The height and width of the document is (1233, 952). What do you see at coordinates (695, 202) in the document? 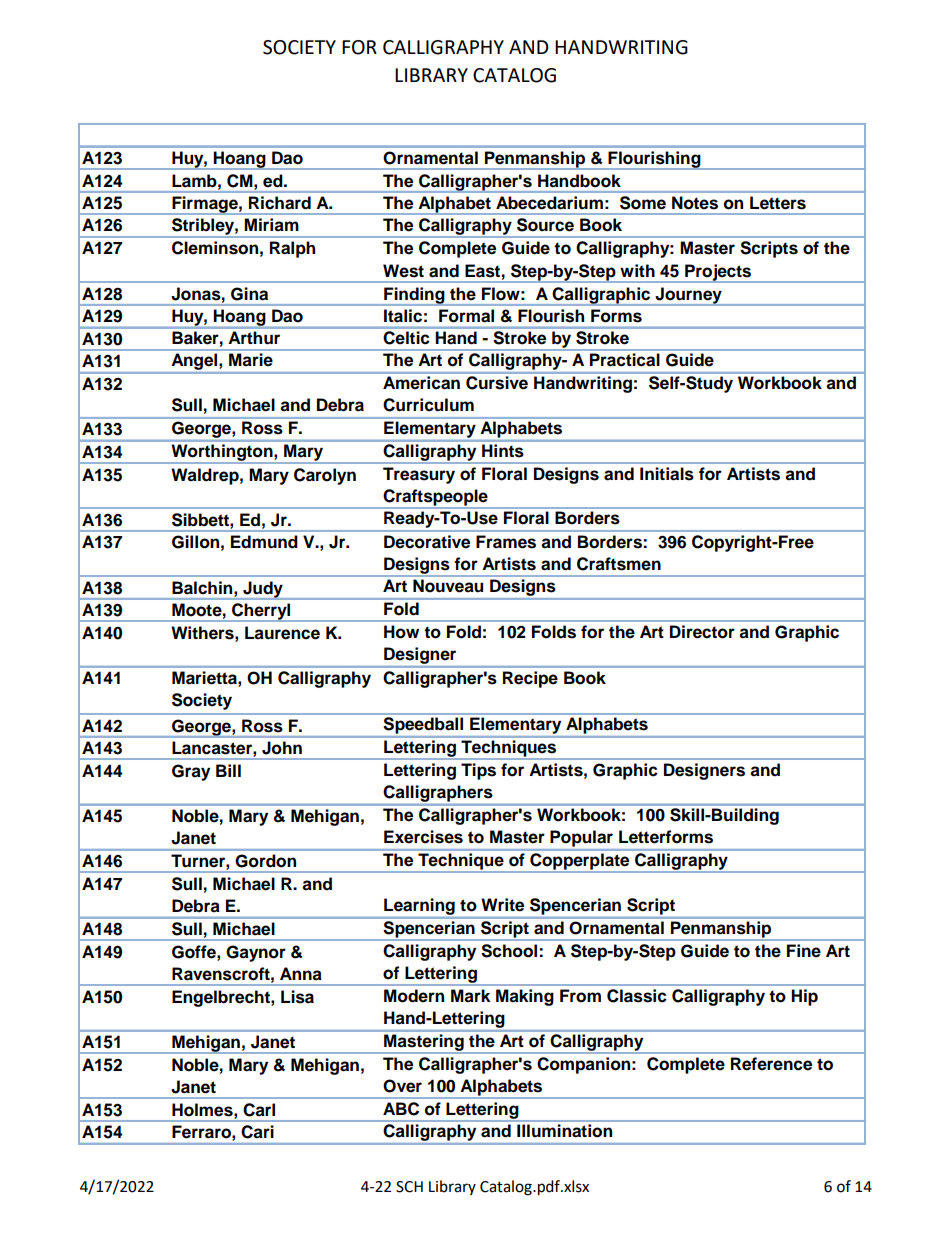
I see `Notes` at bounding box center [695, 202].
